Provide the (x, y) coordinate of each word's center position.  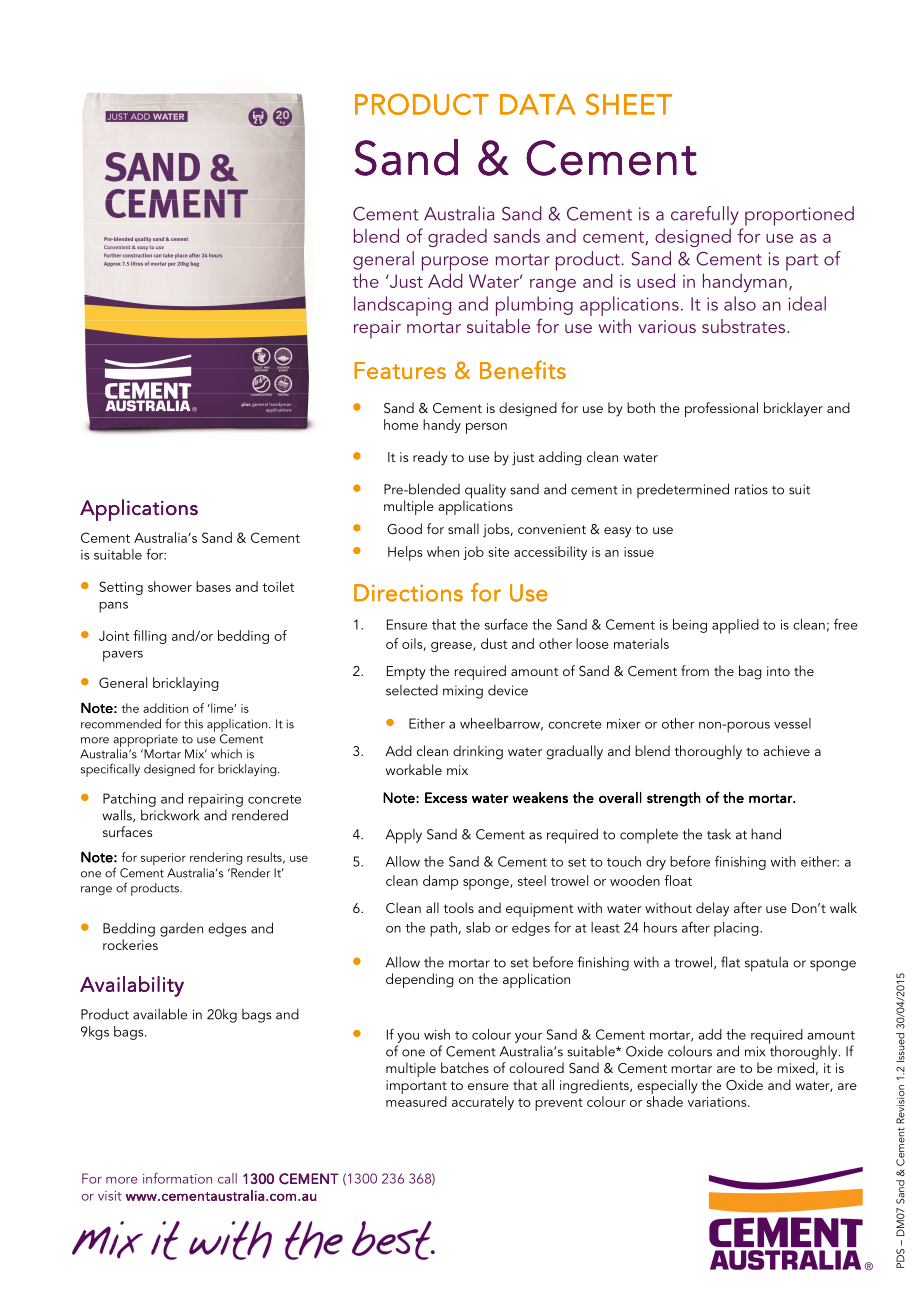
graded (457, 237)
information (177, 1178)
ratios (751, 489)
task (719, 834)
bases (213, 586)
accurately (483, 1103)
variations (718, 1102)
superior (163, 859)
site (498, 552)
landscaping (402, 306)
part (802, 262)
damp (440, 882)
